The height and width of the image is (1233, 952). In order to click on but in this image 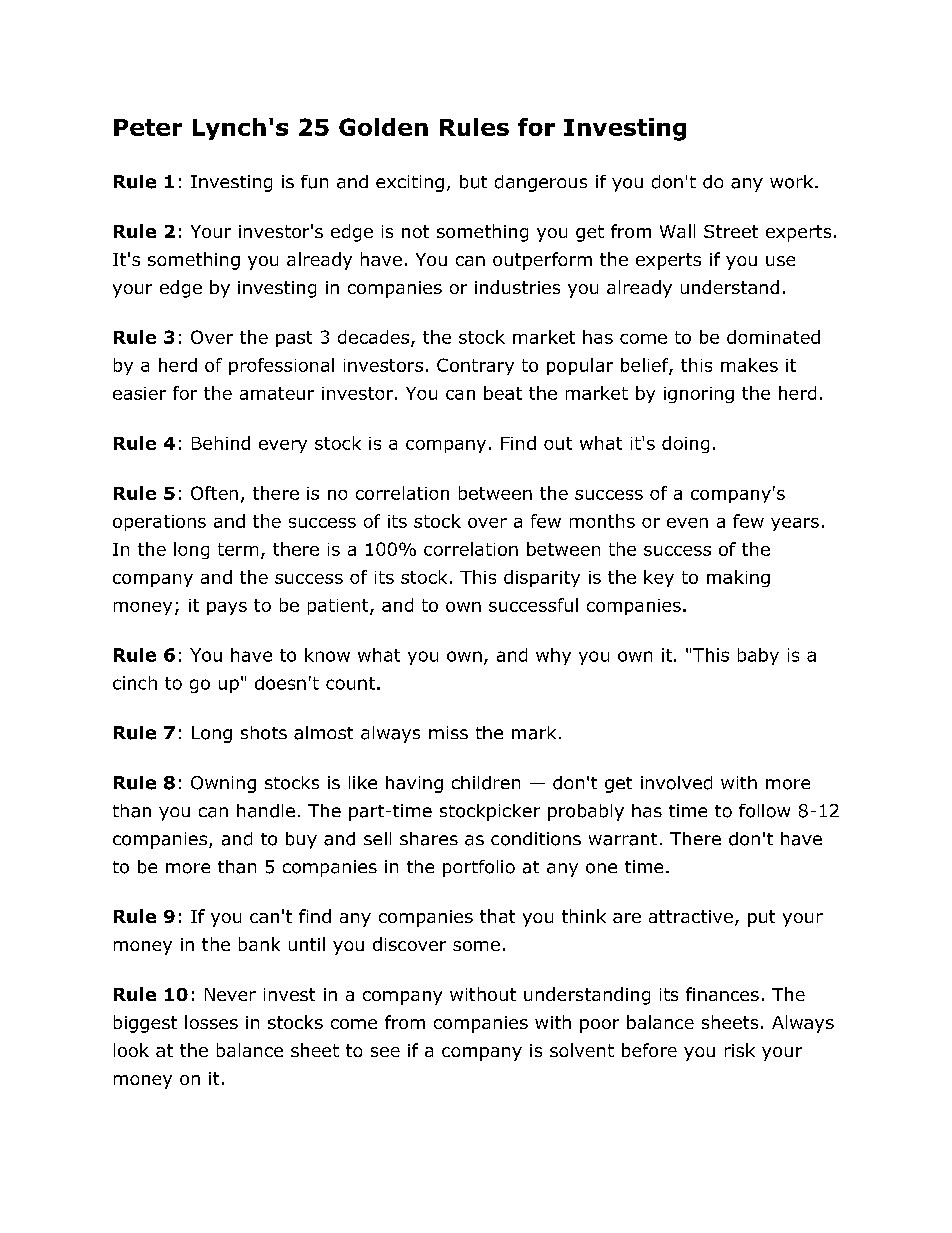, I will do `click(473, 182)`.
